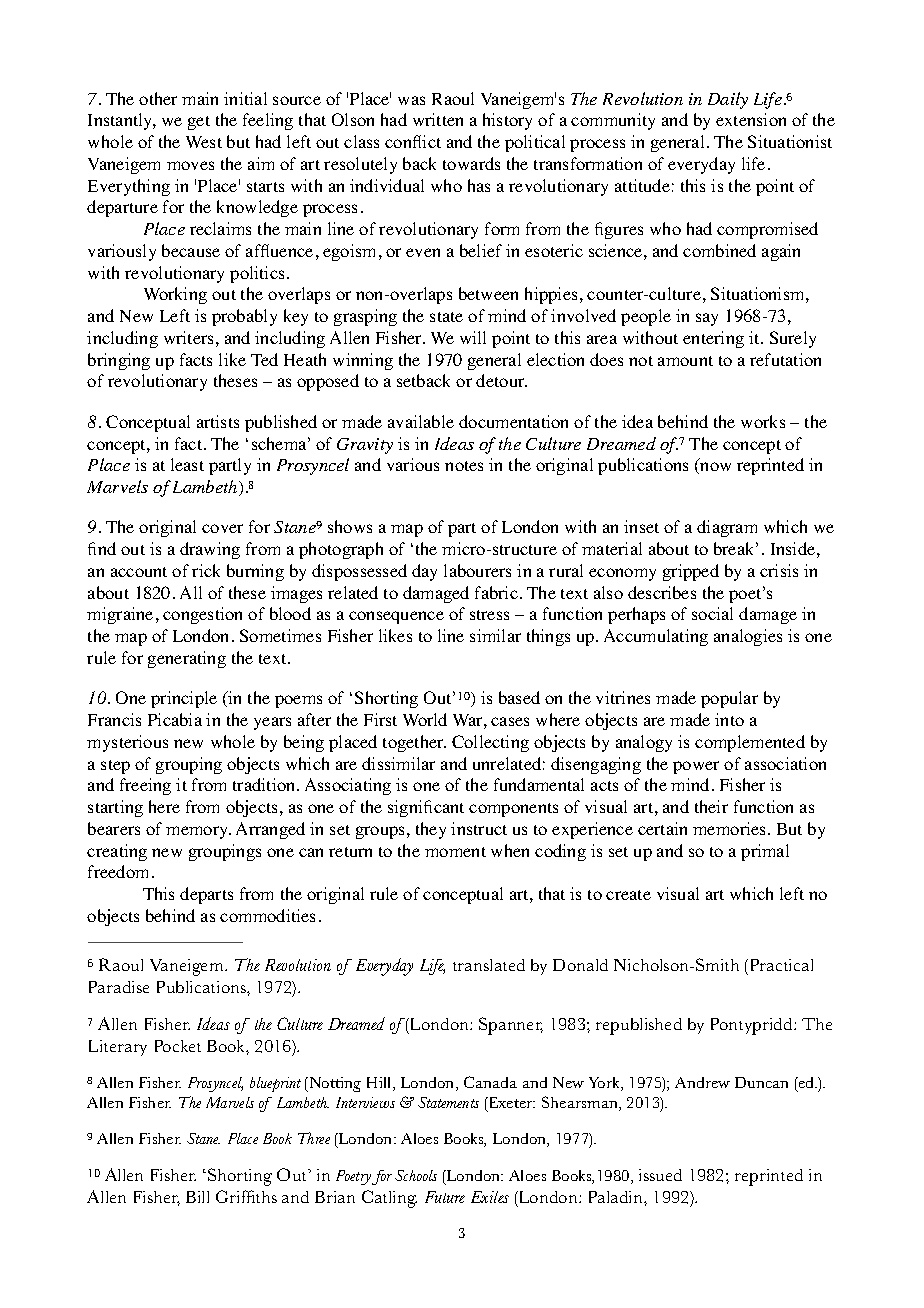 This screenshot has height=1308, width=924. Describe the element at coordinates (416, 1175) in the screenshot. I see `Schools` at that location.
